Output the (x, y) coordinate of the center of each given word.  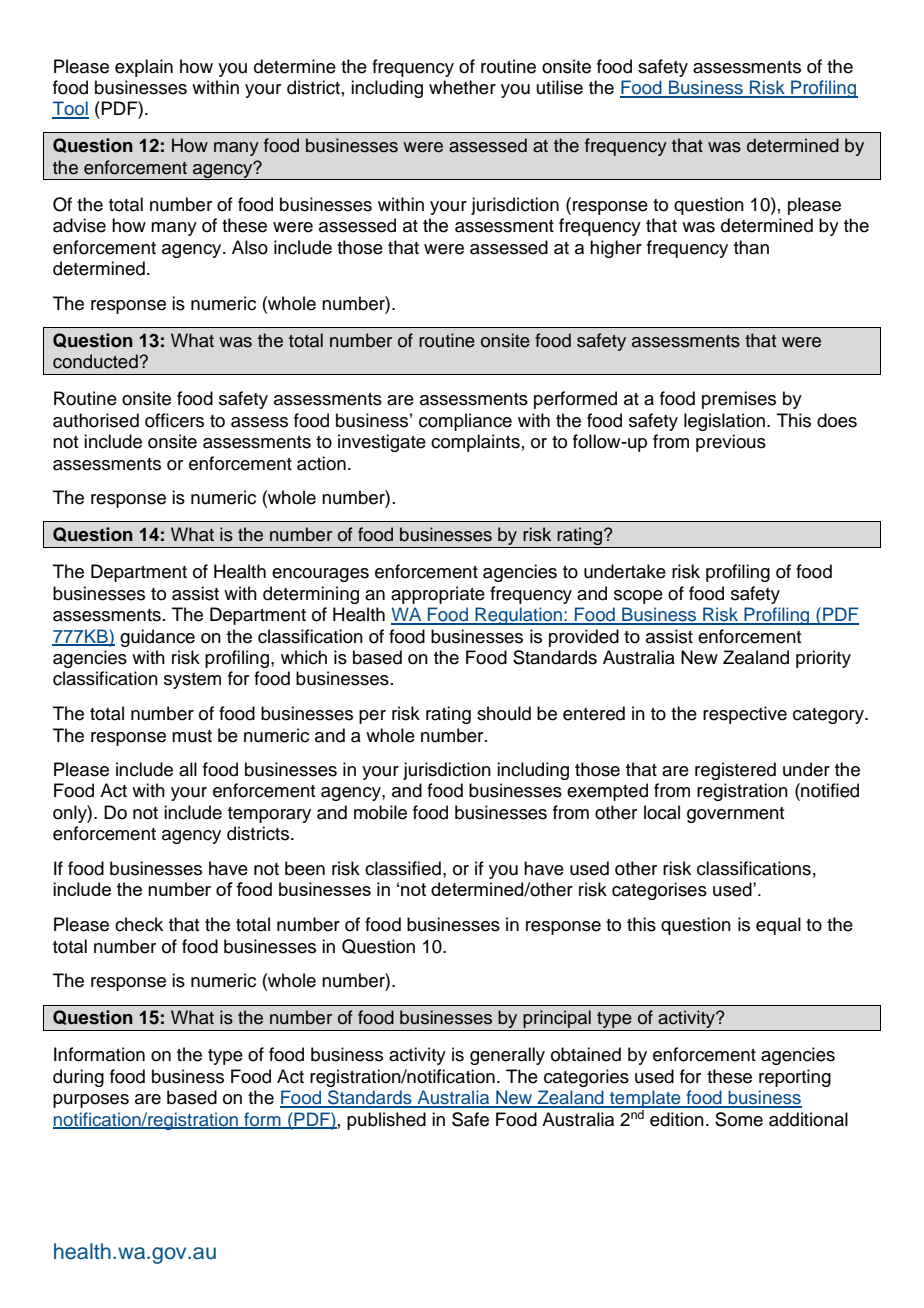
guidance (157, 638)
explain (144, 68)
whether (462, 87)
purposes (91, 1101)
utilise (560, 87)
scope (638, 597)
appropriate (438, 595)
